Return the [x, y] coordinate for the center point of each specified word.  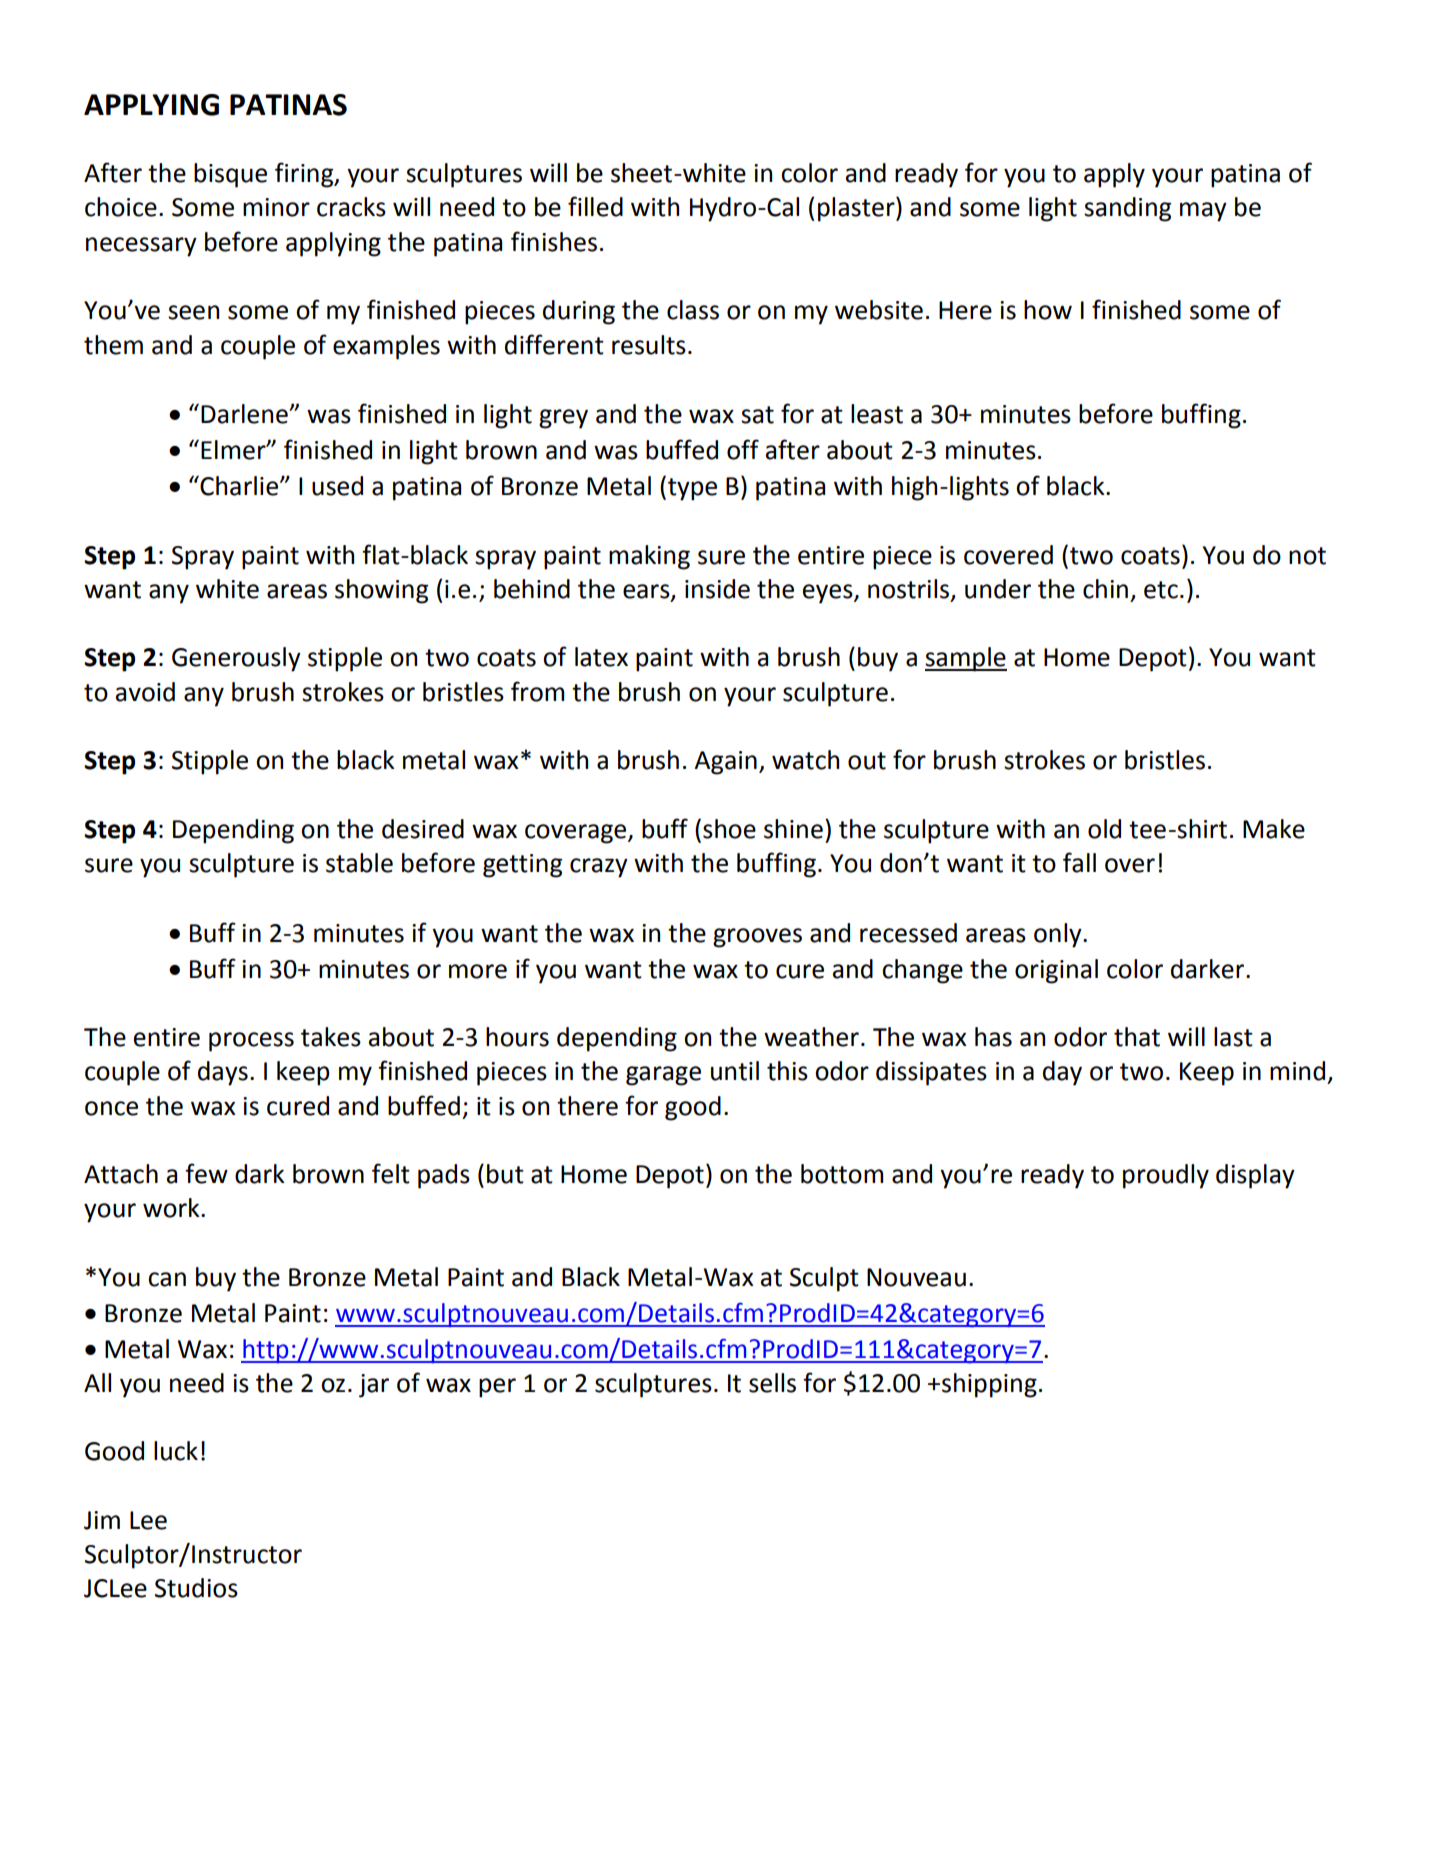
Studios [196, 1588]
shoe [729, 829]
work [172, 1208]
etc [1161, 590]
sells [772, 1383]
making [649, 557]
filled [595, 206]
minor [276, 207]
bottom [842, 1174]
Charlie [239, 485]
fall [1079, 862]
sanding [1127, 209]
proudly [1166, 1176]
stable [359, 863]
